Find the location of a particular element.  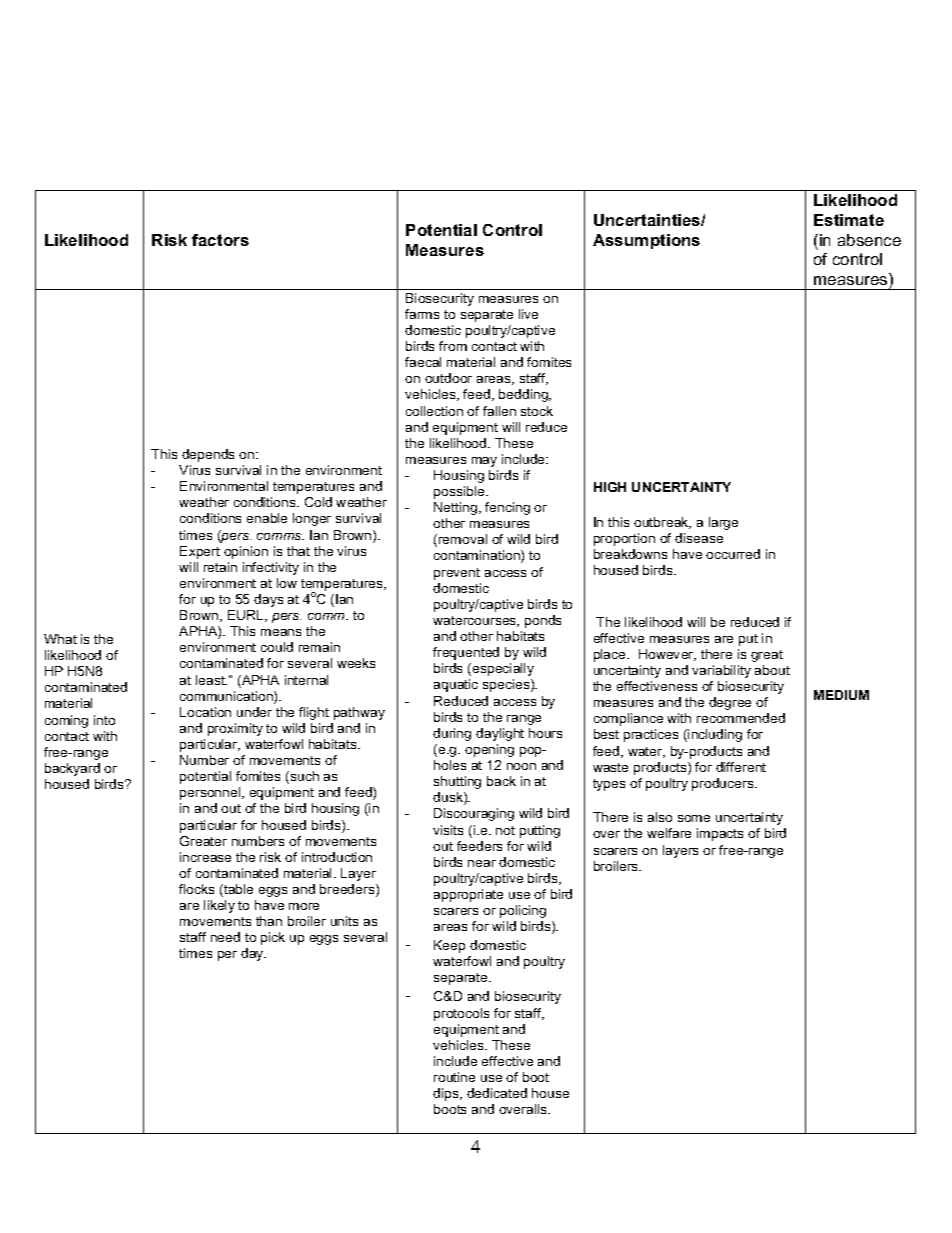

farms is located at coordinates (422, 314).
